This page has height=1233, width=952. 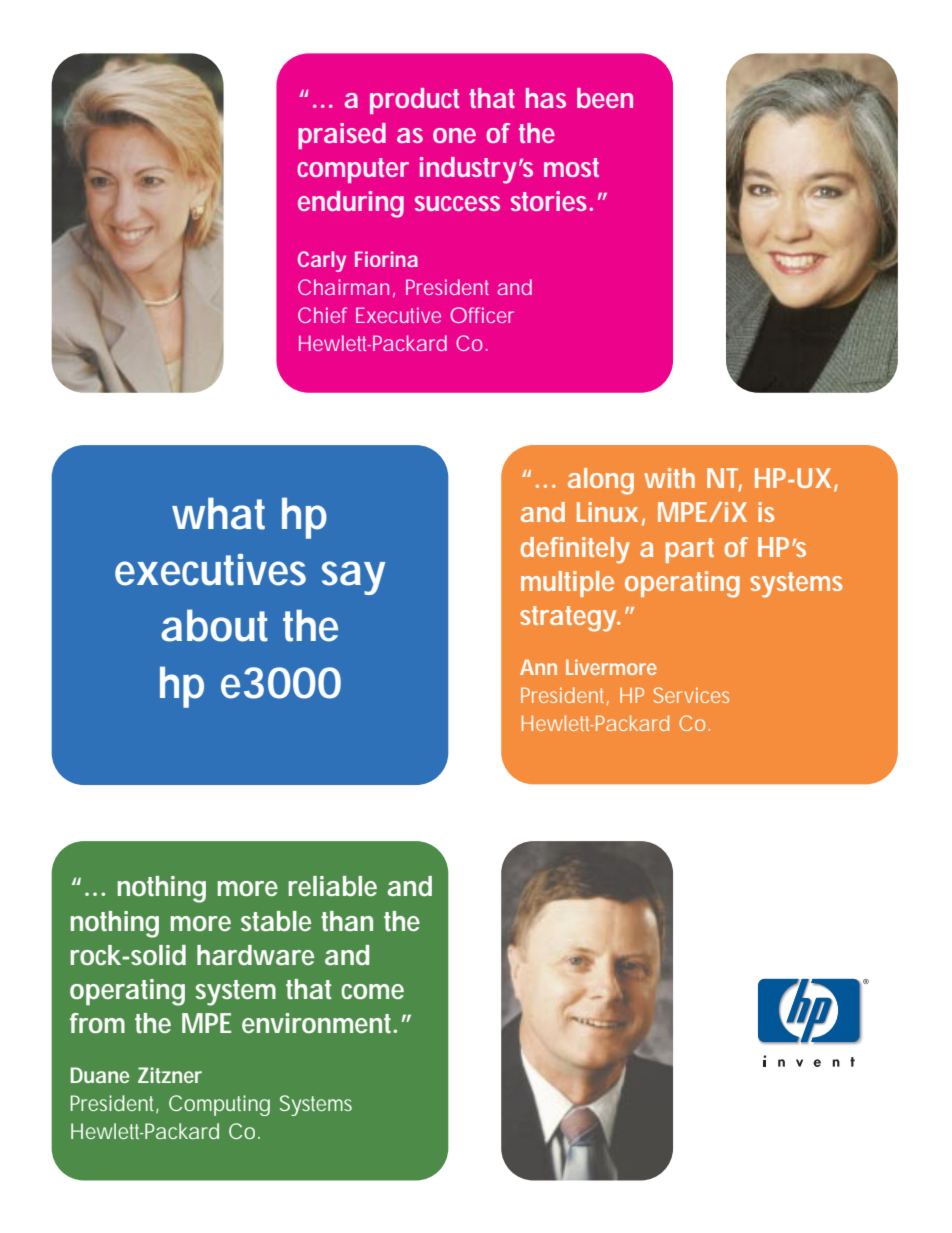 I want to click on product, so click(x=414, y=101).
